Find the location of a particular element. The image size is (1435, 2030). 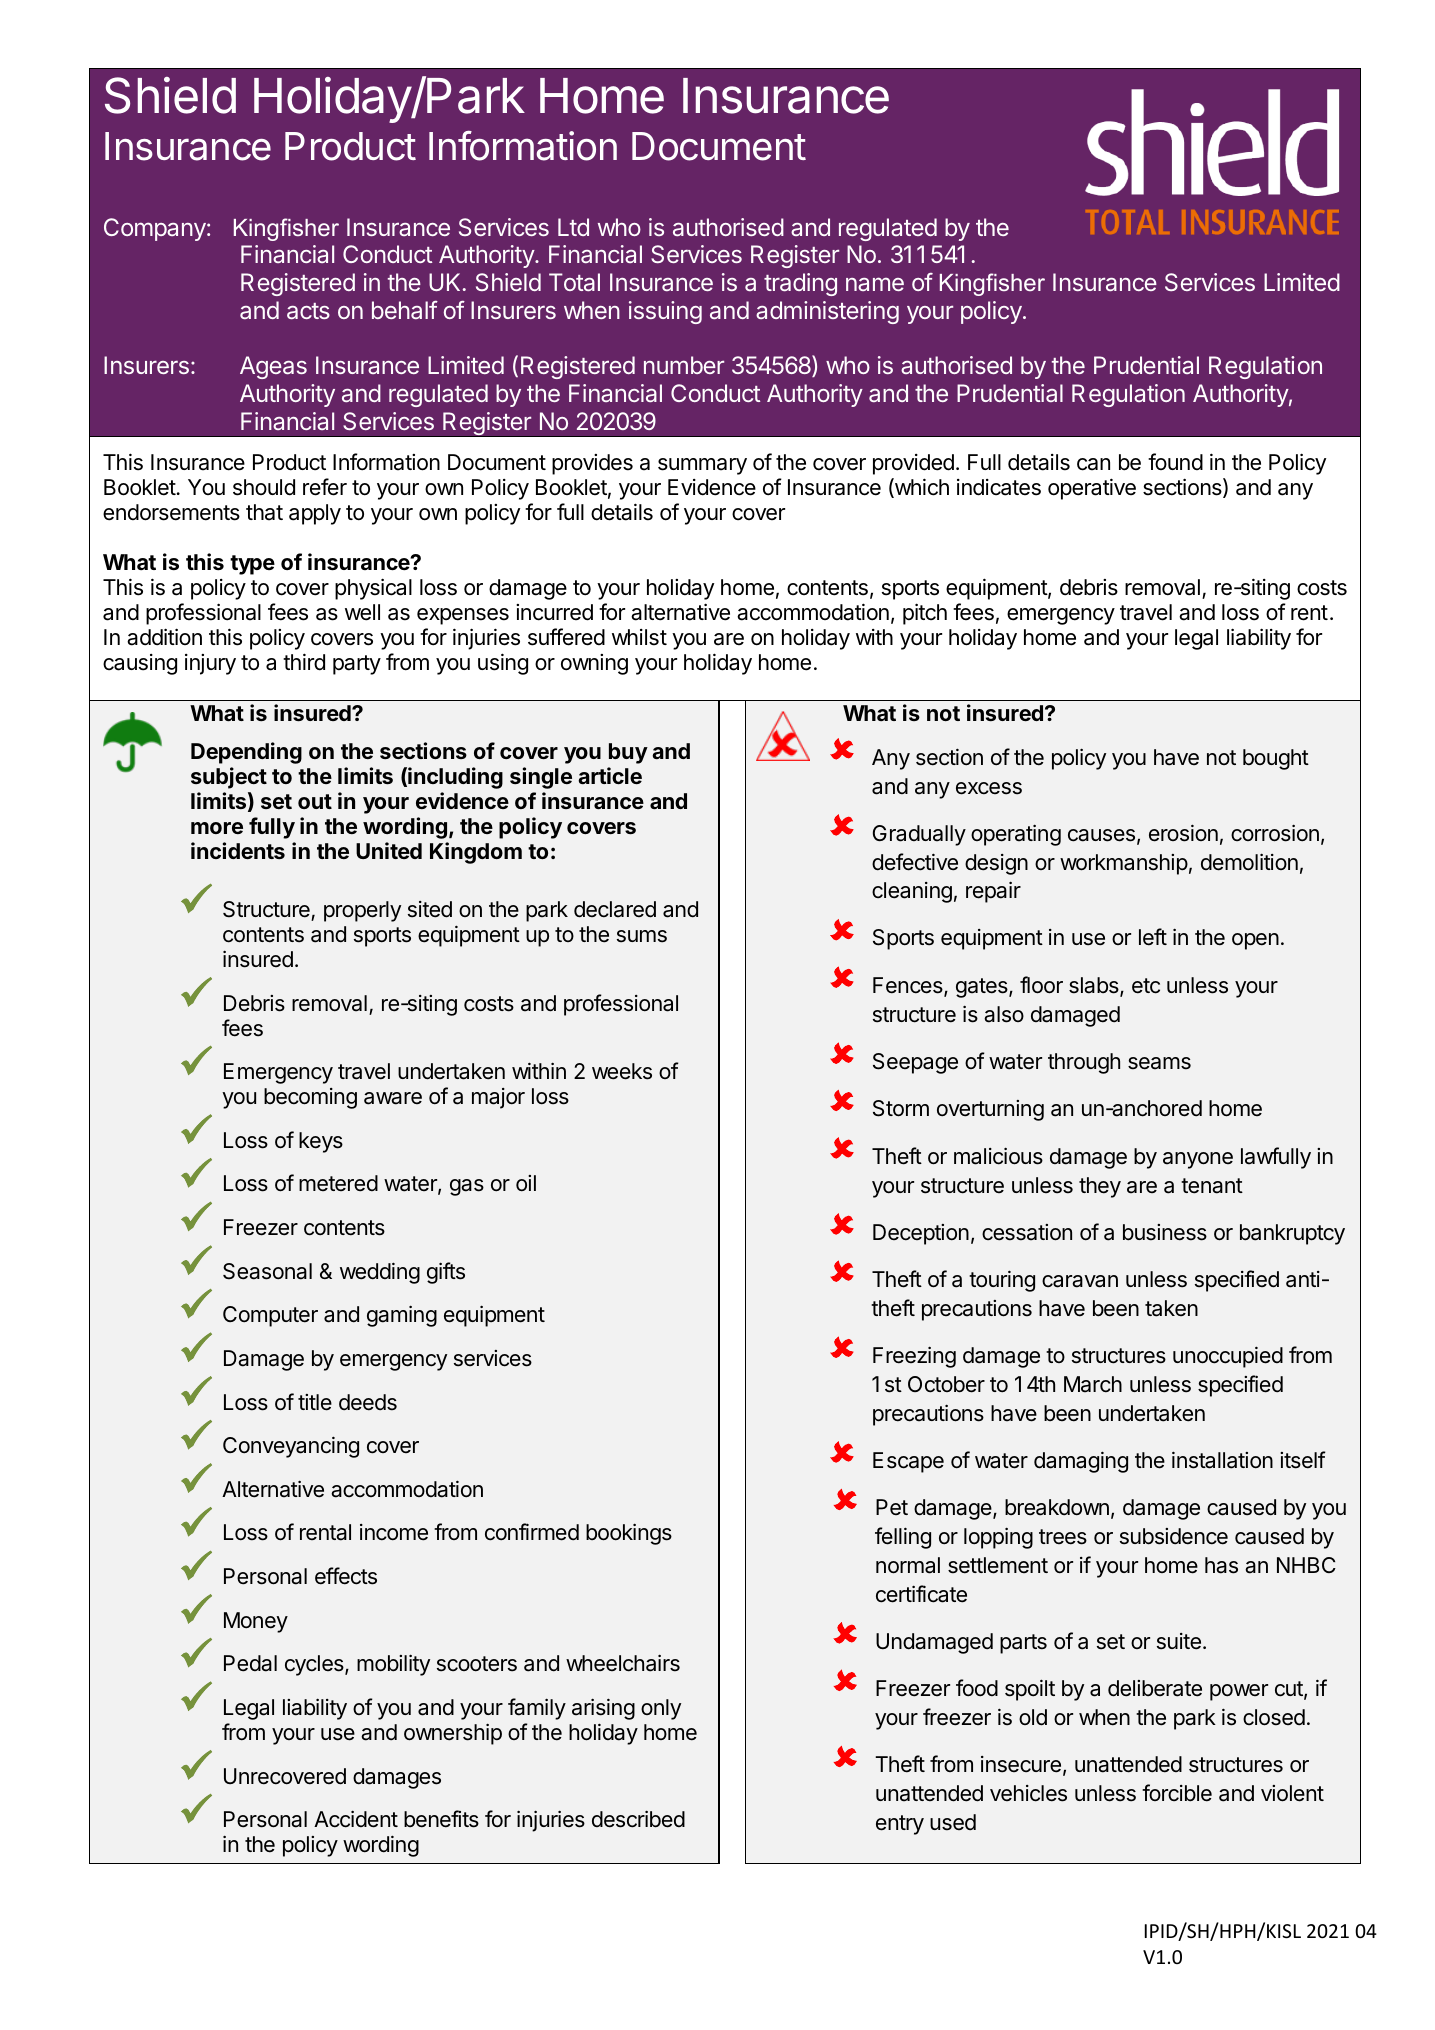

found is located at coordinates (1175, 461).
